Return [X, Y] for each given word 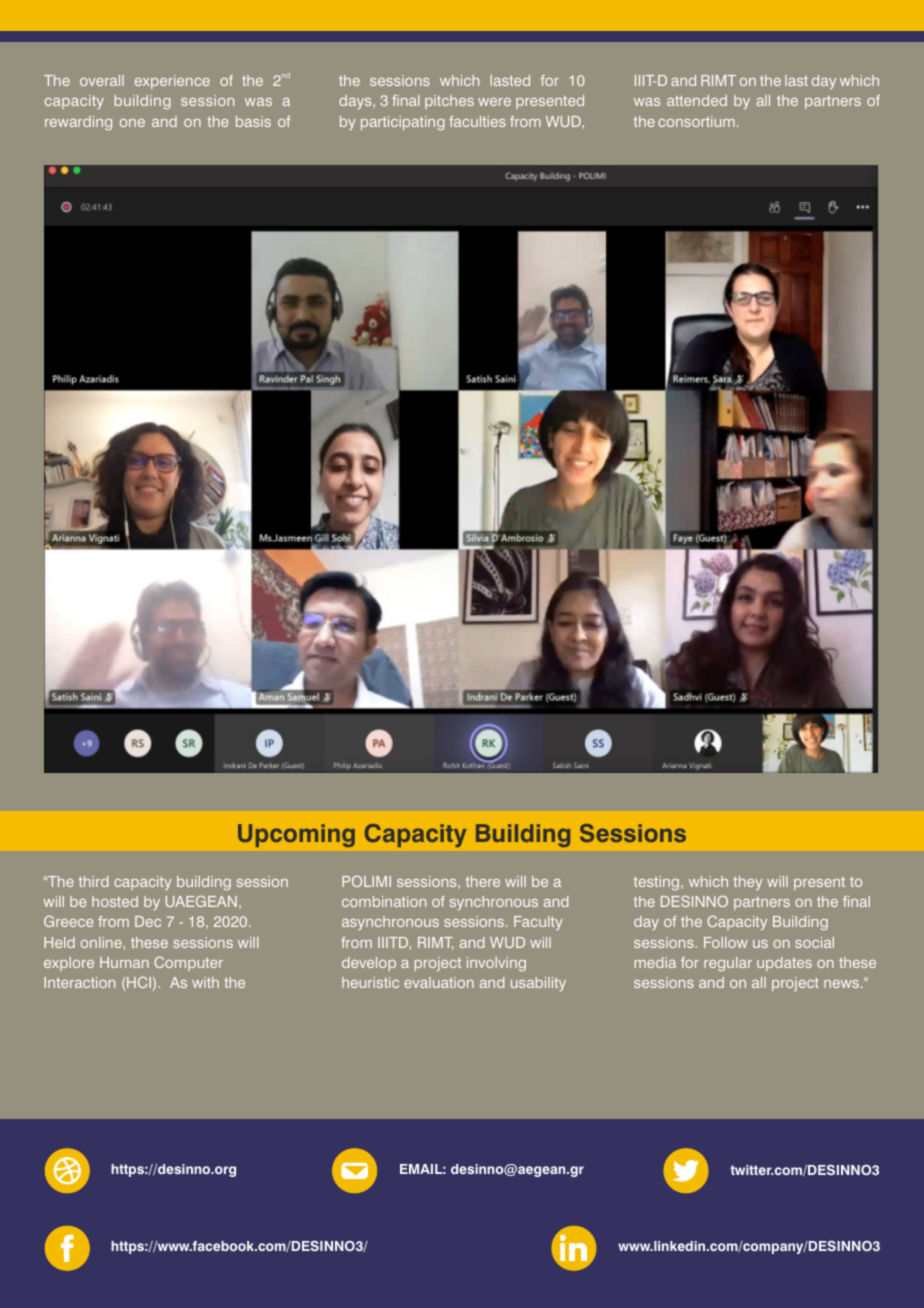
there [483, 881]
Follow [726, 942]
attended [697, 100]
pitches [449, 102]
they [748, 883]
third [93, 881]
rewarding [78, 123]
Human [124, 962]
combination [384, 901]
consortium [696, 121]
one [132, 123]
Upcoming [296, 835]
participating [403, 123]
